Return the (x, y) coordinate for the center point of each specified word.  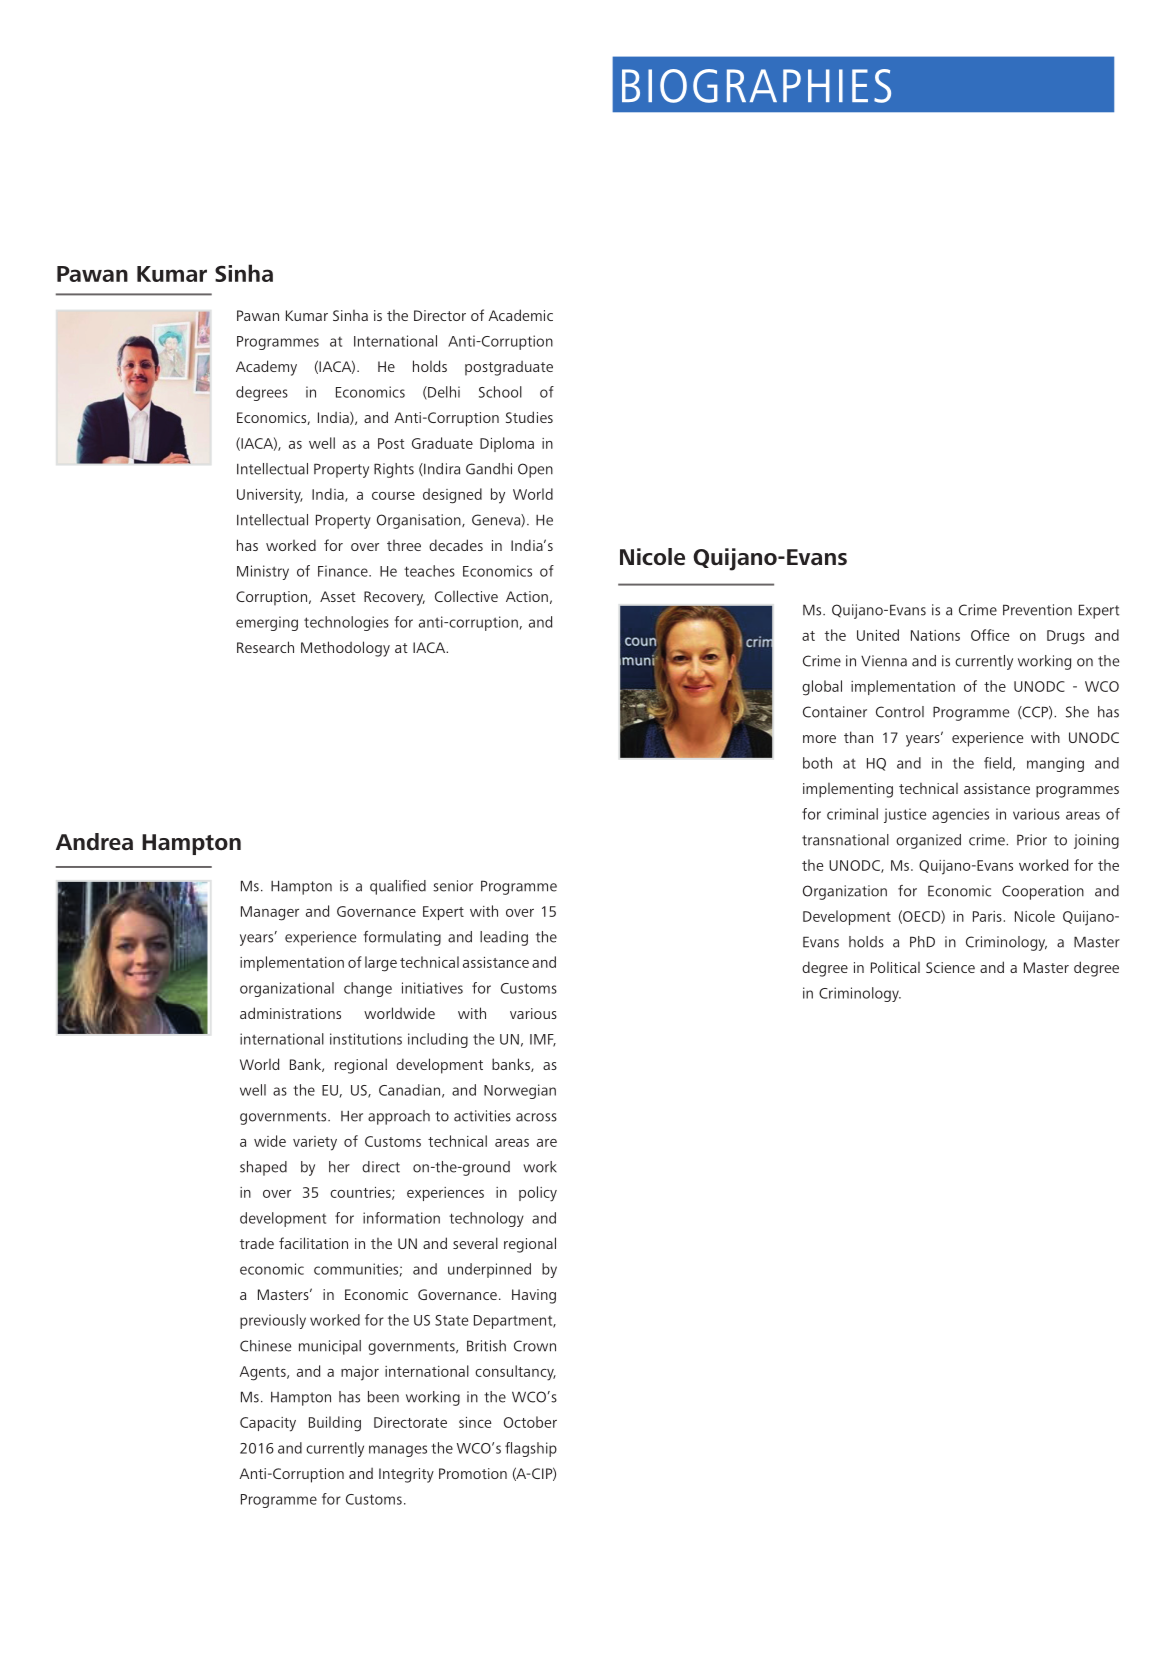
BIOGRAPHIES (756, 86)
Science (950, 967)
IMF (543, 1040)
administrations (290, 1013)
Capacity (268, 1424)
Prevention (1037, 610)
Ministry (263, 572)
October (530, 1422)
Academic (520, 315)
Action (527, 596)
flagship (531, 1449)
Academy (266, 368)
